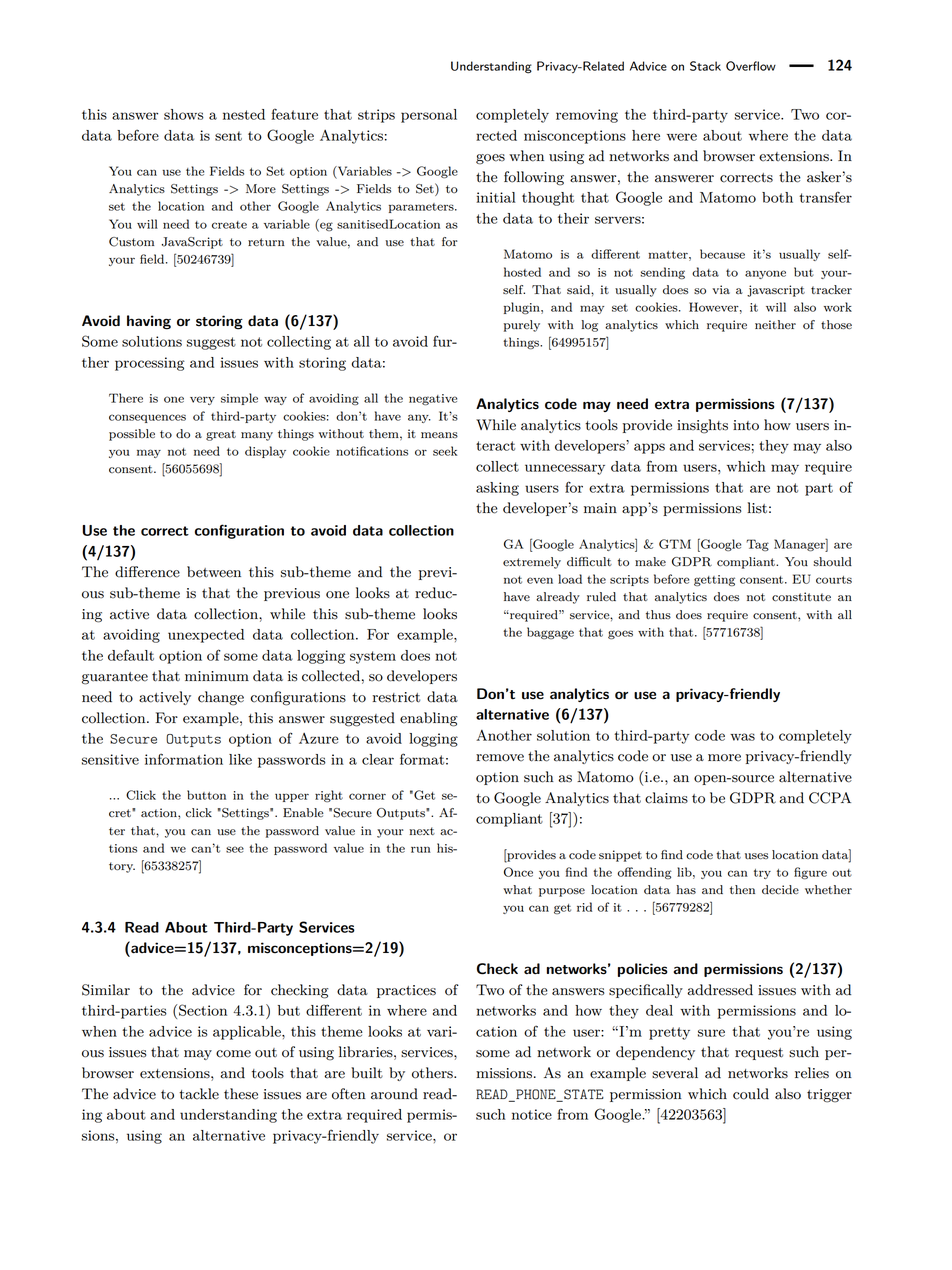  What do you see at coordinates (214, 572) in the screenshot?
I see `between` at bounding box center [214, 572].
